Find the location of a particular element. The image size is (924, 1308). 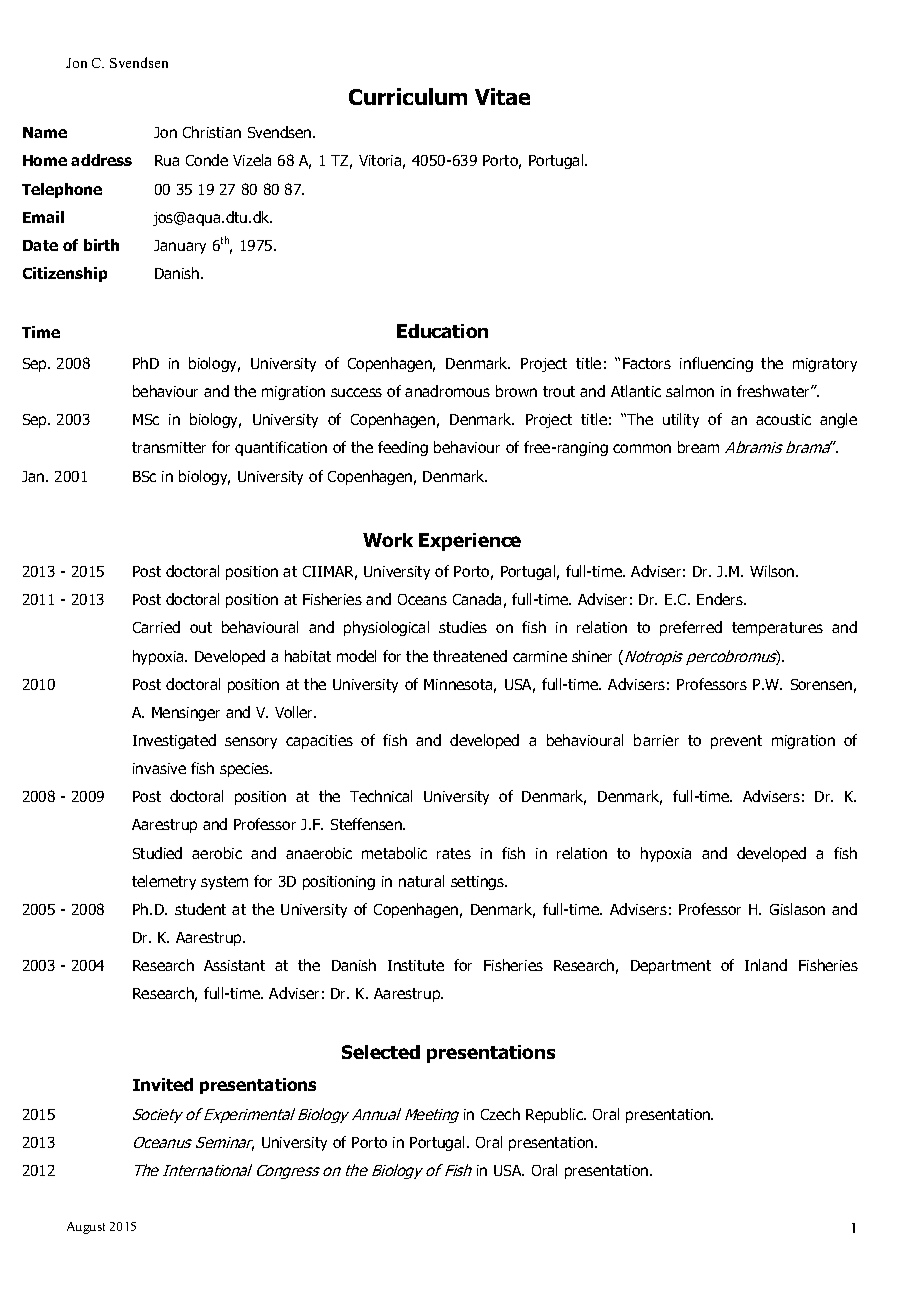

Curriculum is located at coordinates (408, 96).
